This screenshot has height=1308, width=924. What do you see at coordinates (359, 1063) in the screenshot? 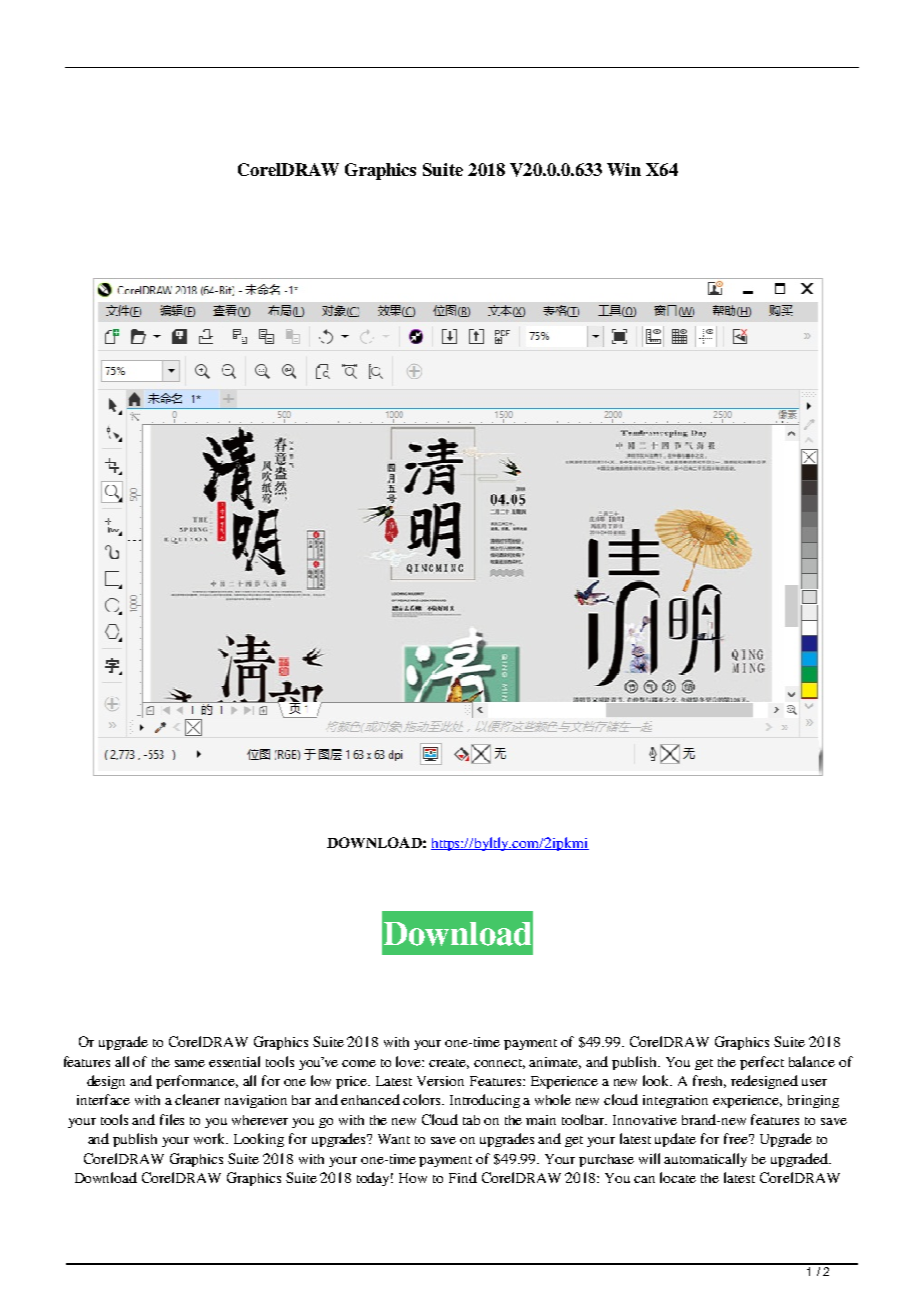
I see `come` at bounding box center [359, 1063].
